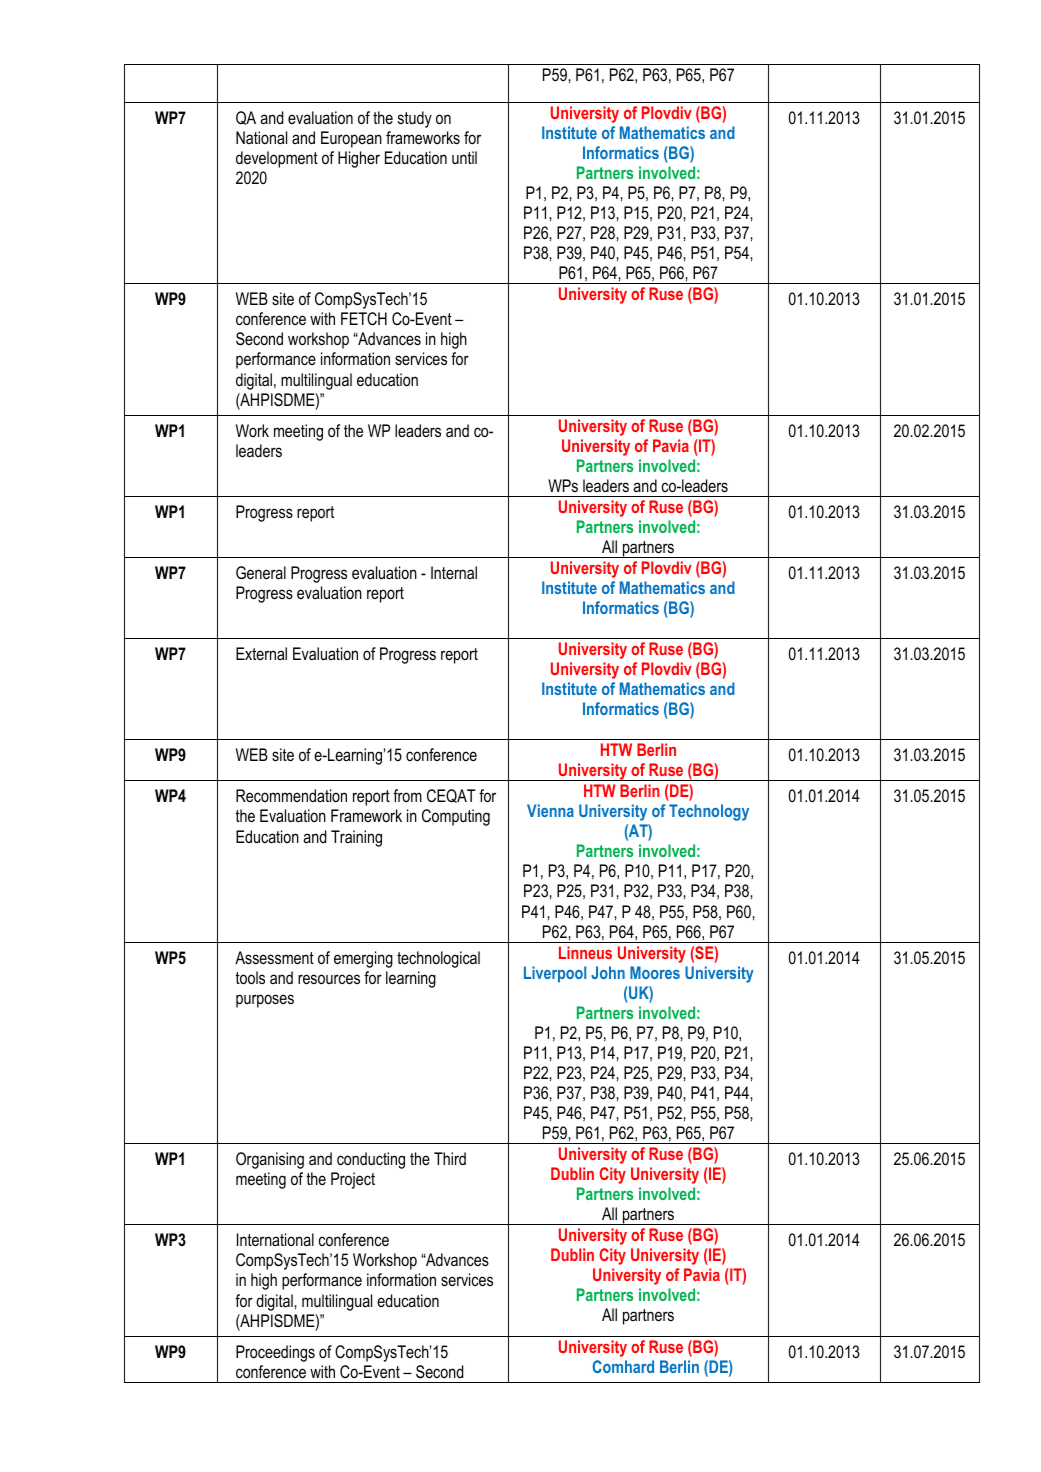 The width and height of the page is (1041, 1472). What do you see at coordinates (415, 119) in the page?
I see `study` at bounding box center [415, 119].
